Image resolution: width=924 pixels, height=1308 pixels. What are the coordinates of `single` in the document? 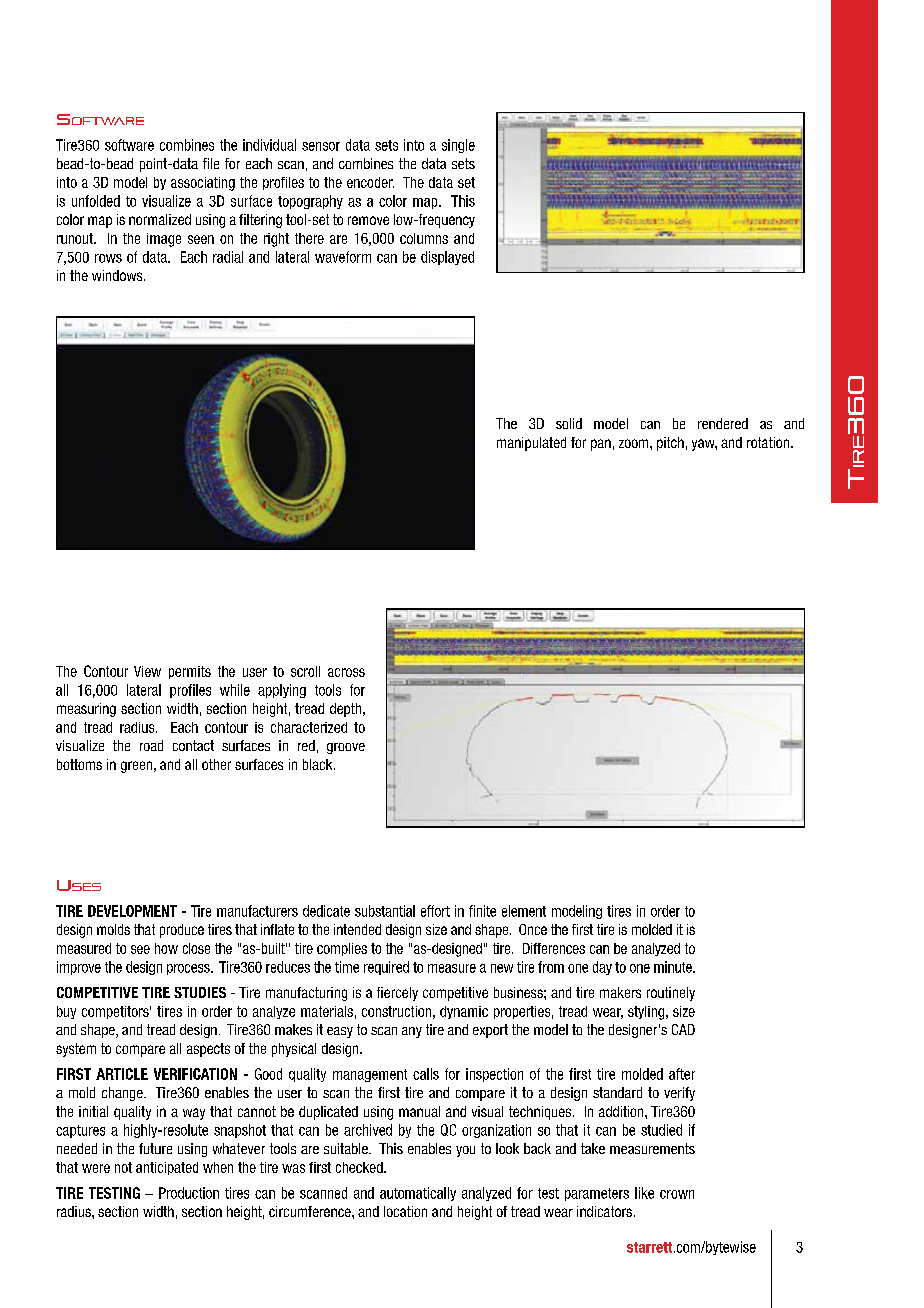 It's located at (458, 146).
